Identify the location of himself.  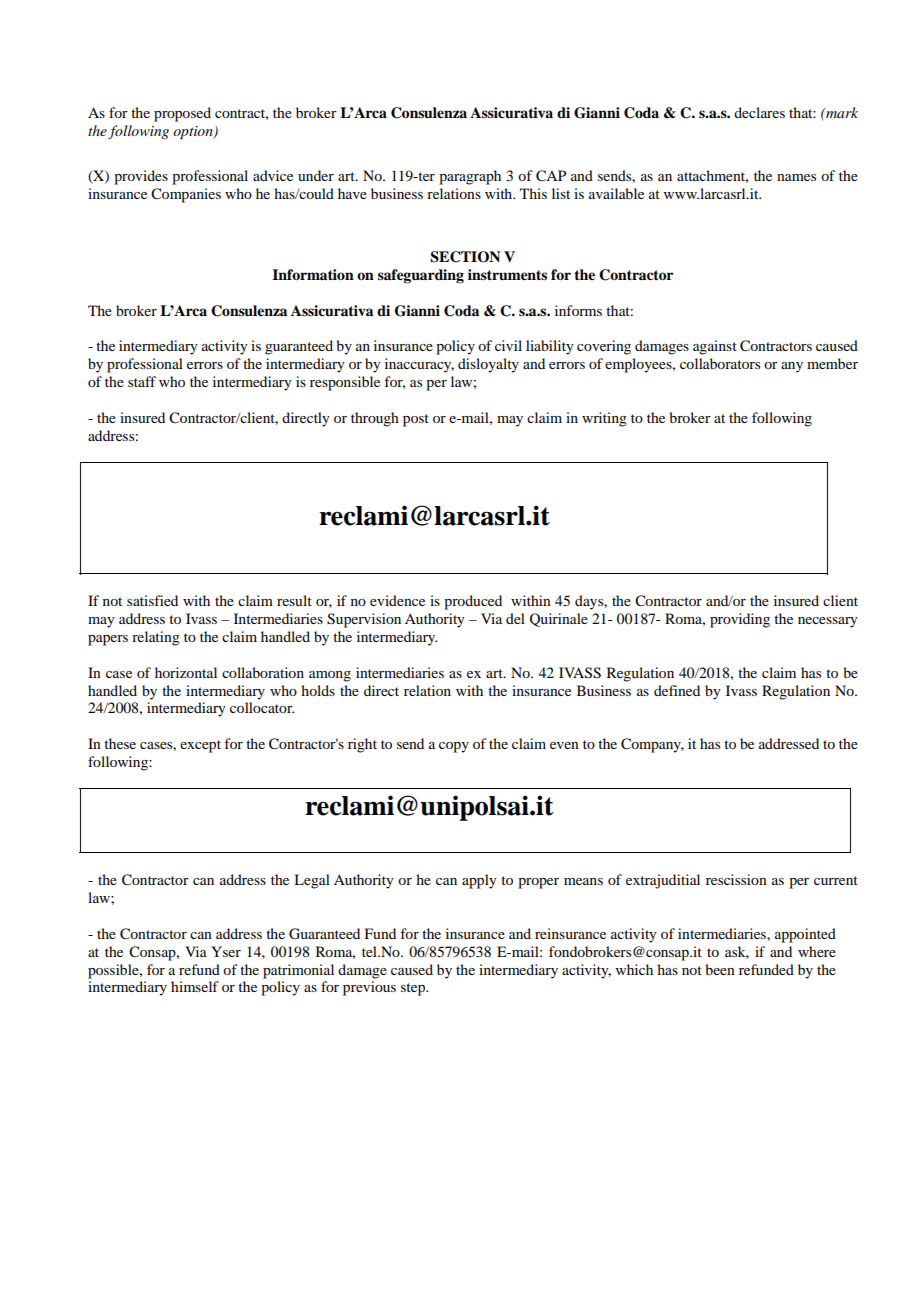
(195, 986).
